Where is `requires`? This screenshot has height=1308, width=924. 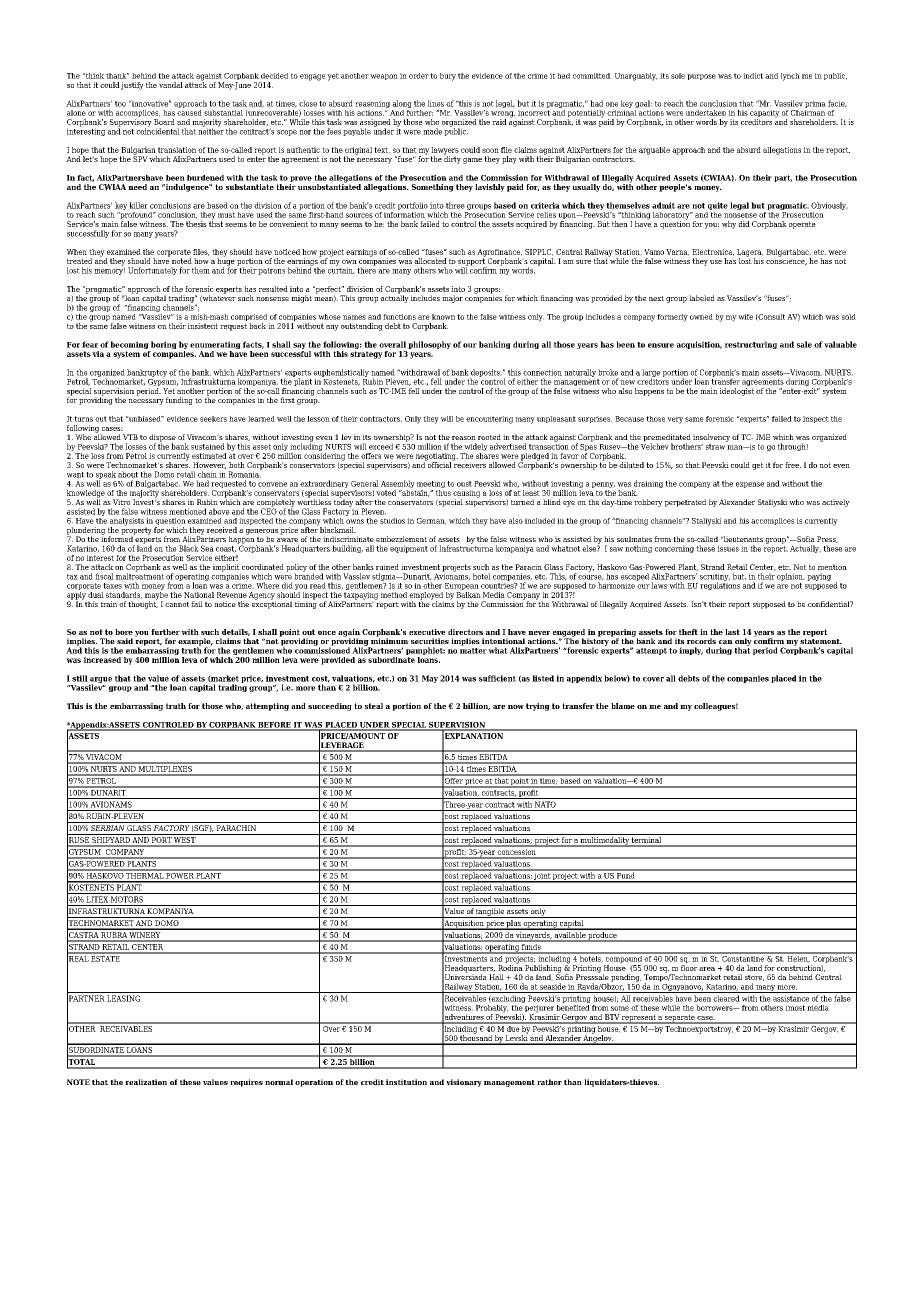 requires is located at coordinates (246, 1083).
